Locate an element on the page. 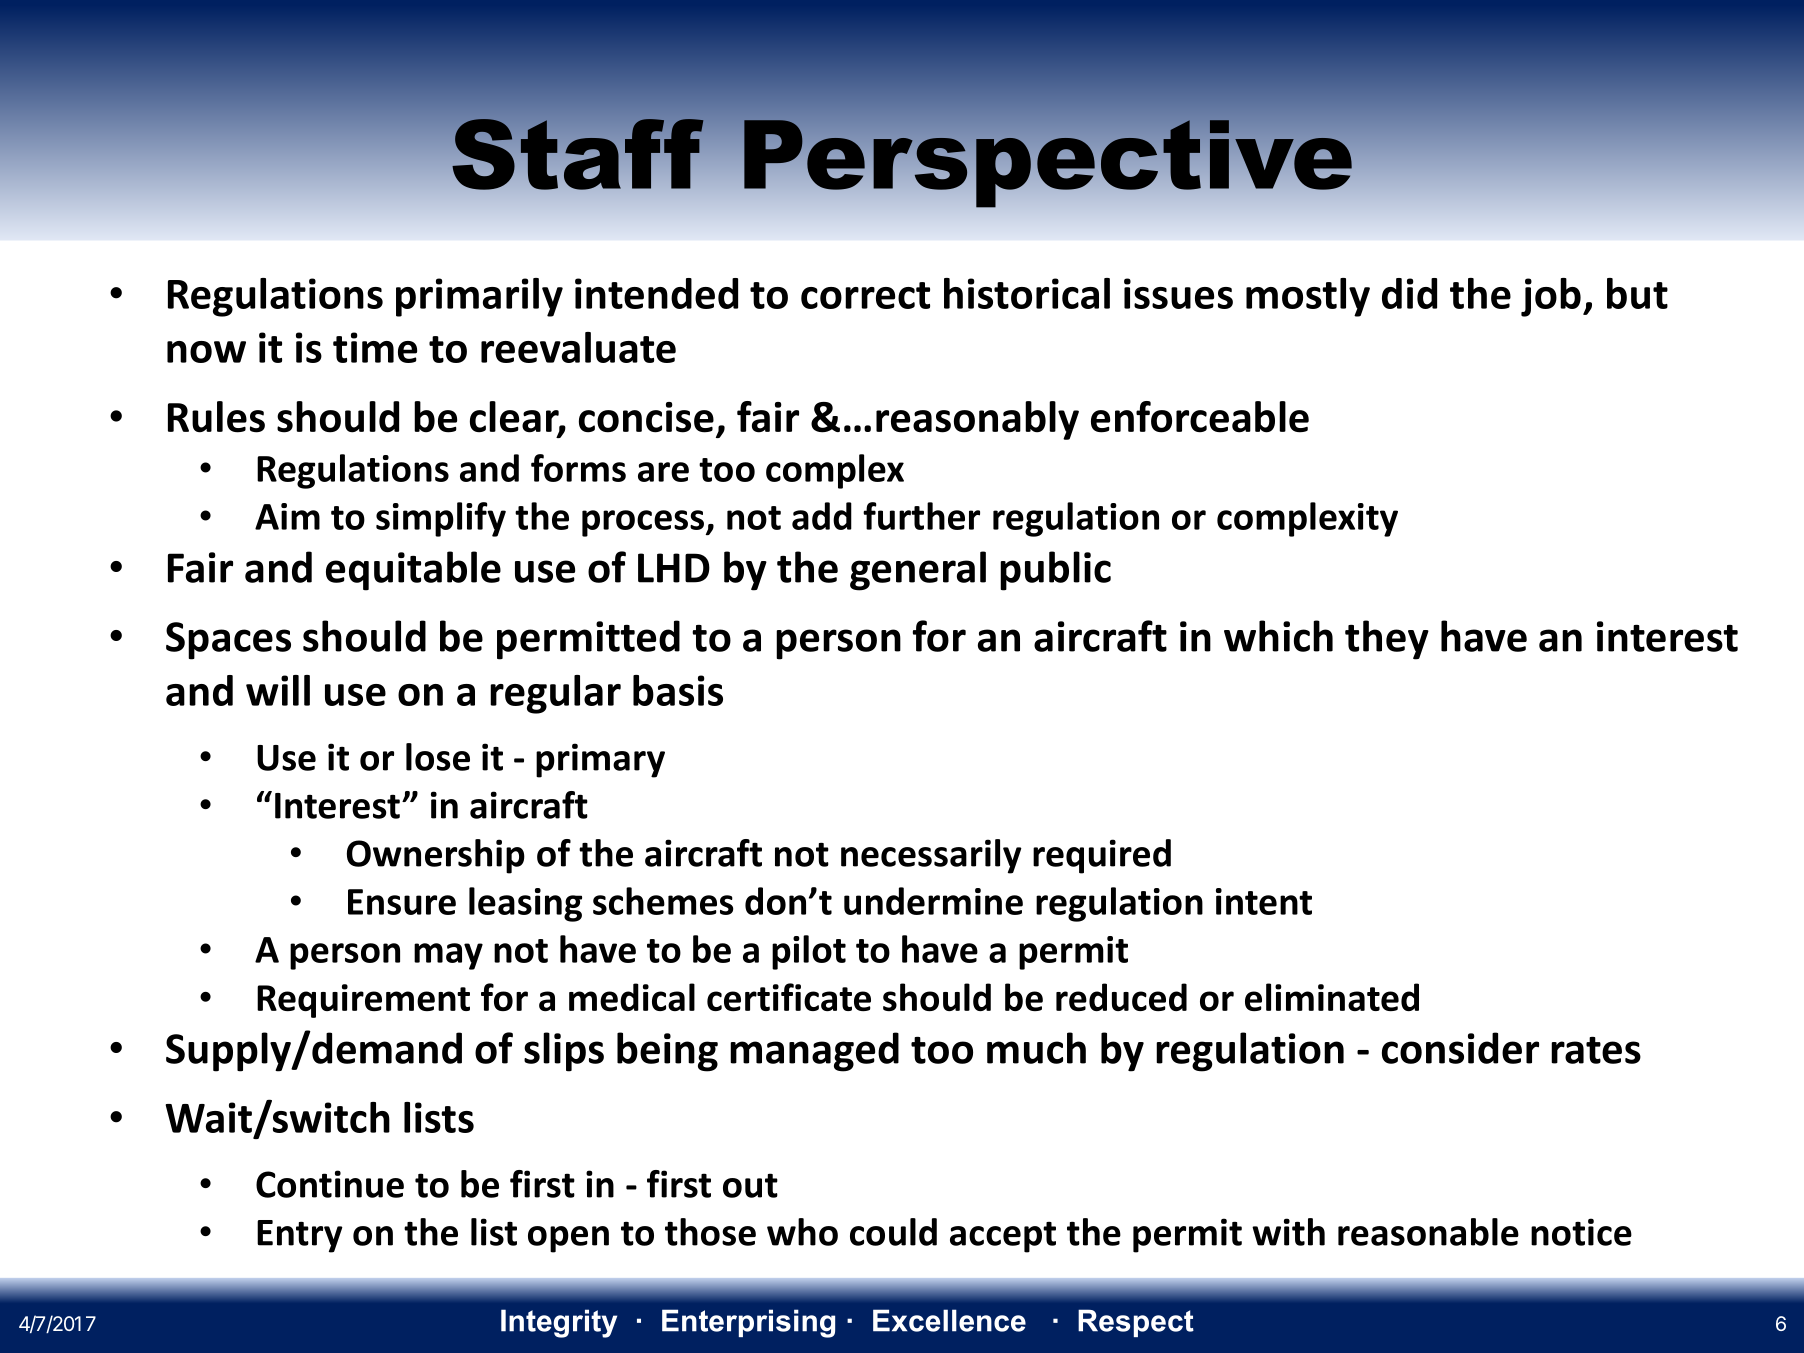  Perspective is located at coordinates (1048, 163).
